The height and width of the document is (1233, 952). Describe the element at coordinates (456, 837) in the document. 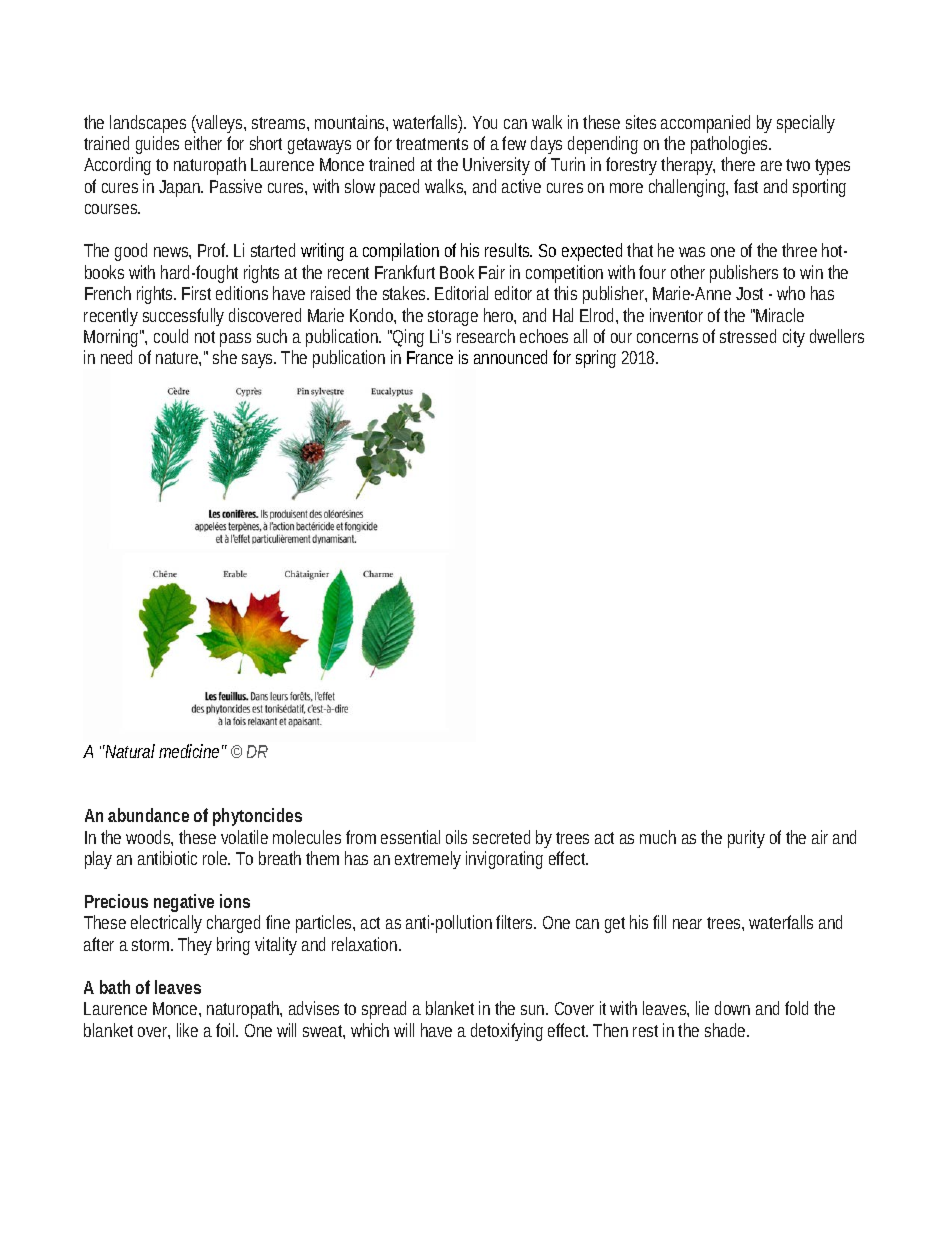

I see `oils` at that location.
